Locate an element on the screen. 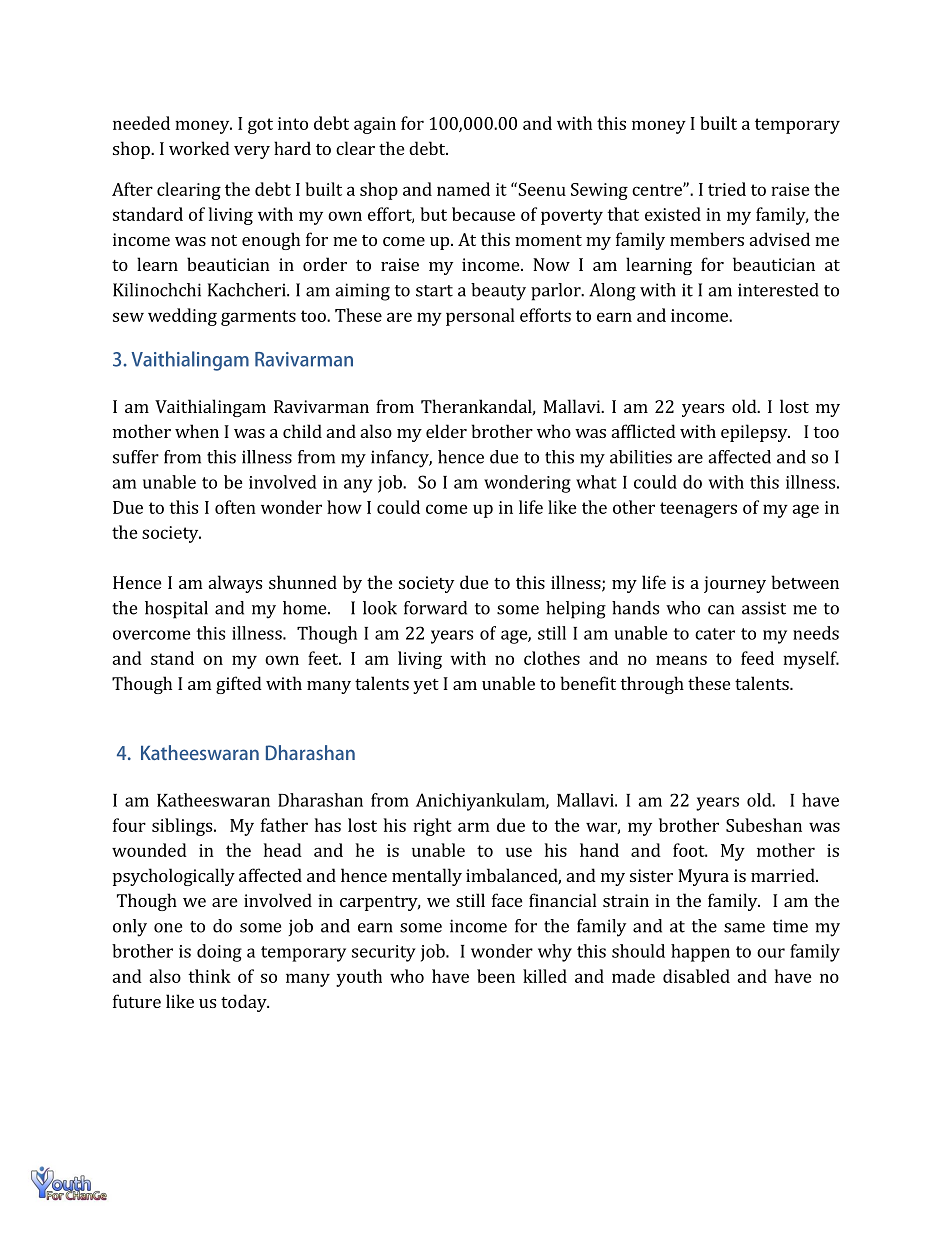  think is located at coordinates (209, 976).
